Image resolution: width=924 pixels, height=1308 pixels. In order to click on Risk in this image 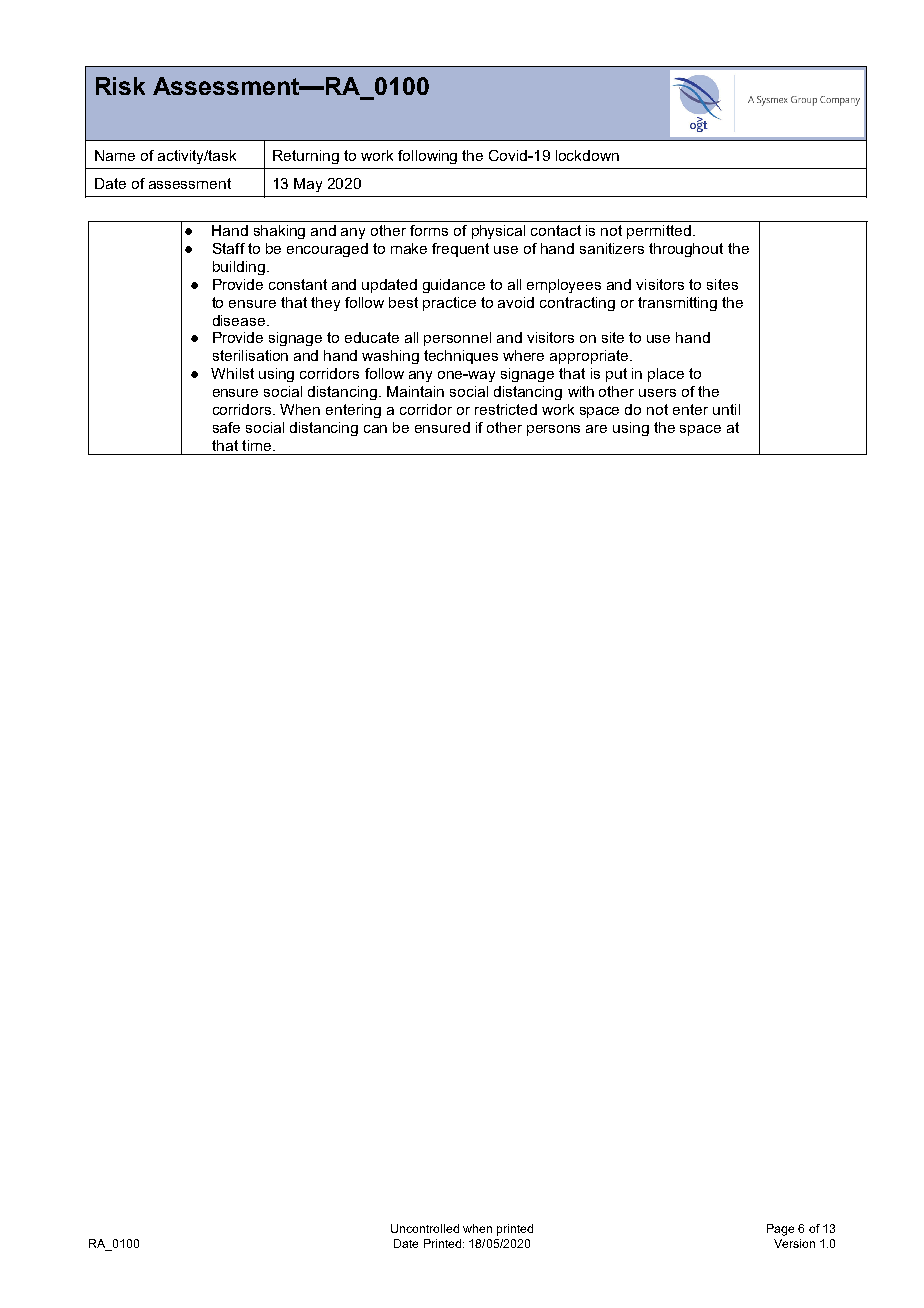, I will do `click(120, 86)`.
